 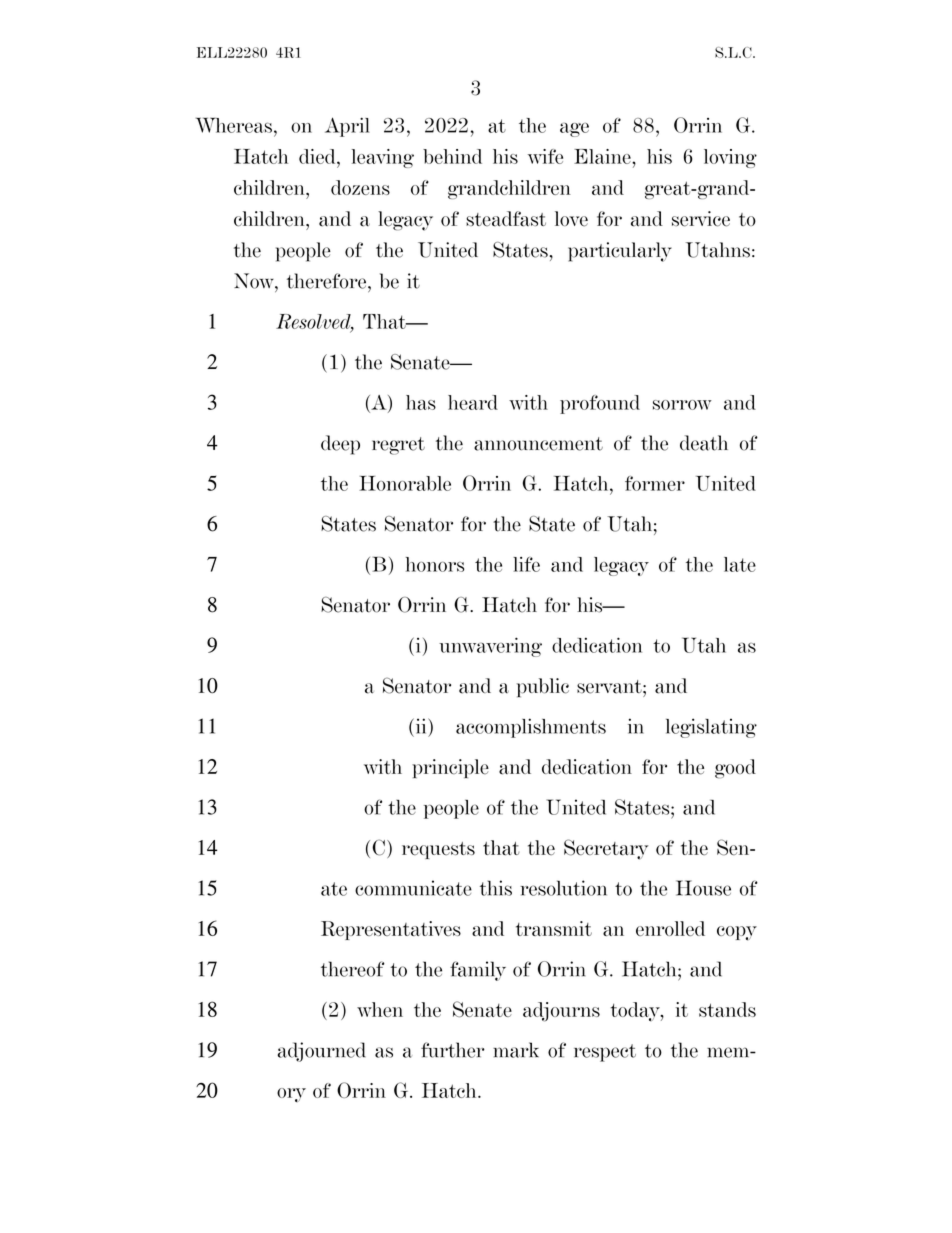 I want to click on deep, so click(x=340, y=445).
